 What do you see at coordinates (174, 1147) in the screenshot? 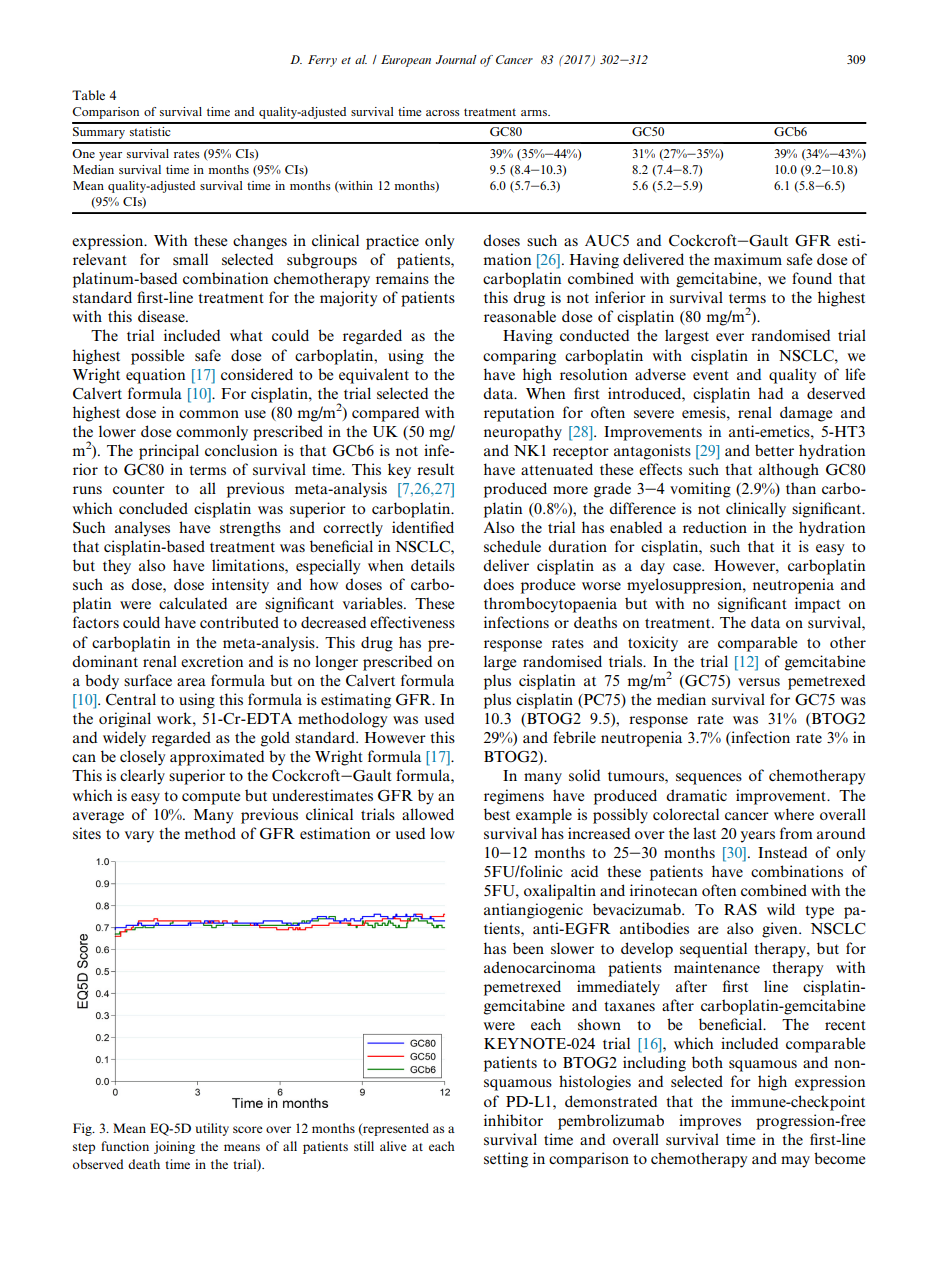
I see `joining` at bounding box center [174, 1147].
